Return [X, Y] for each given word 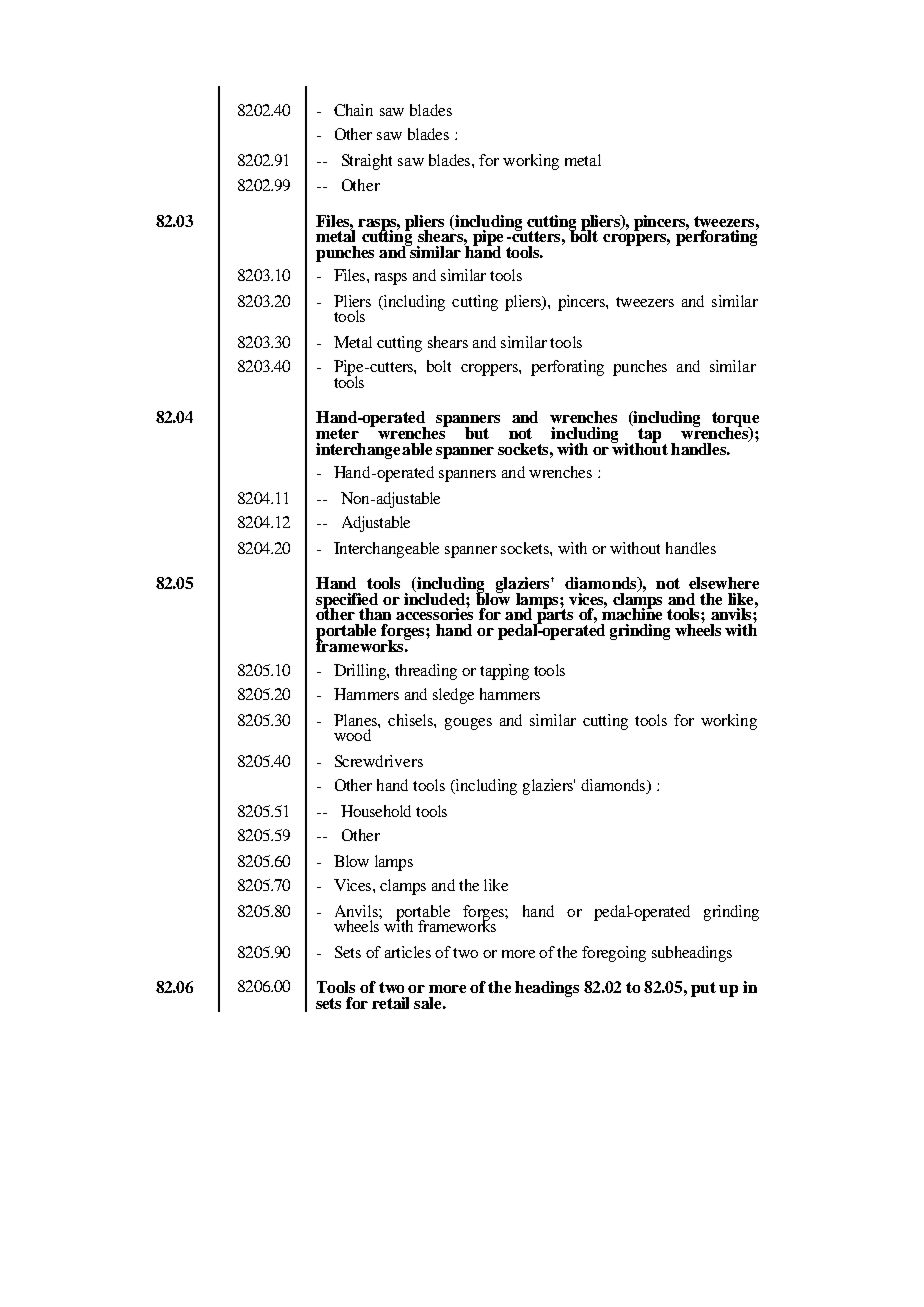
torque [735, 420]
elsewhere [724, 583]
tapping [504, 672]
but [477, 433]
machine [632, 613]
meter [337, 433]
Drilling [361, 672]
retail [390, 1003]
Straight [367, 162]
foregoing [614, 954]
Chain [353, 110]
